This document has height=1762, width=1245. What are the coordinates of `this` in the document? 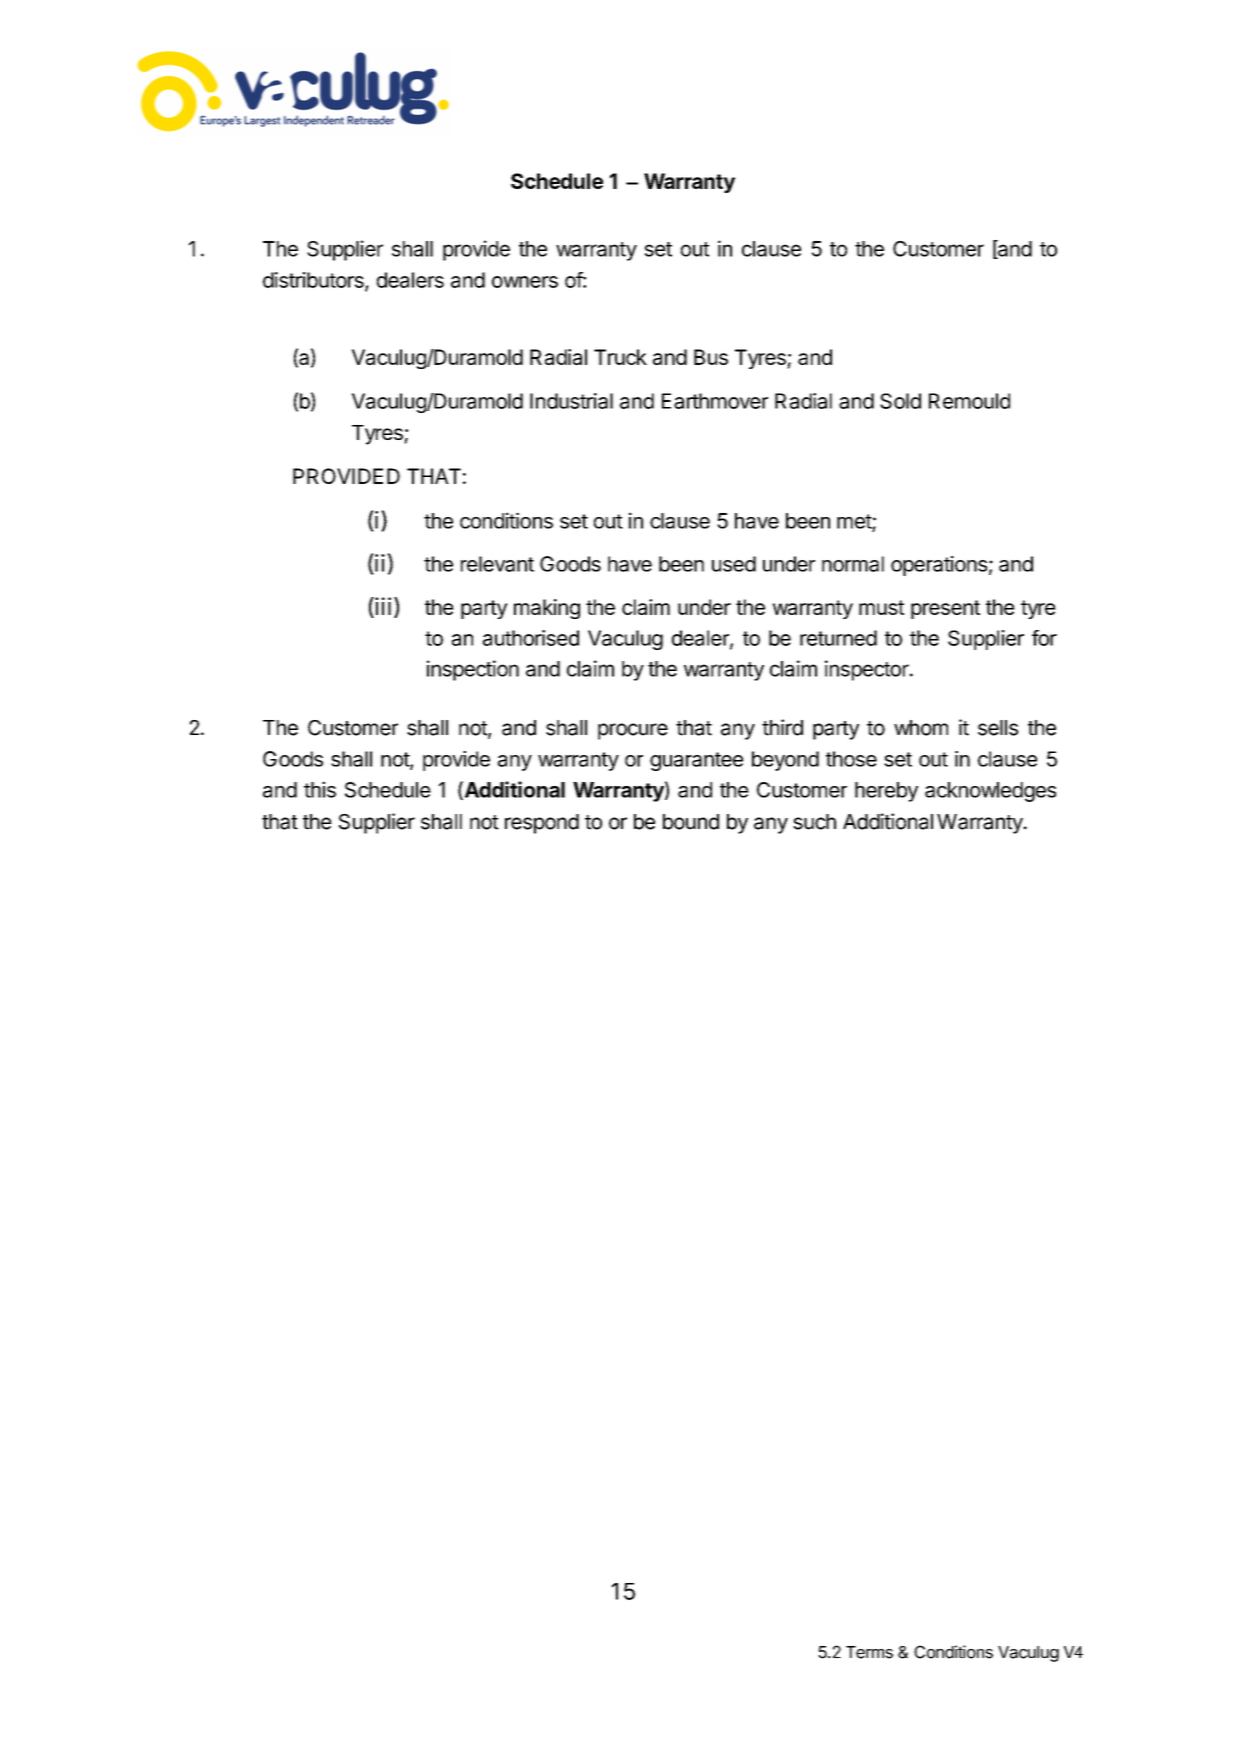 It's located at (320, 789).
